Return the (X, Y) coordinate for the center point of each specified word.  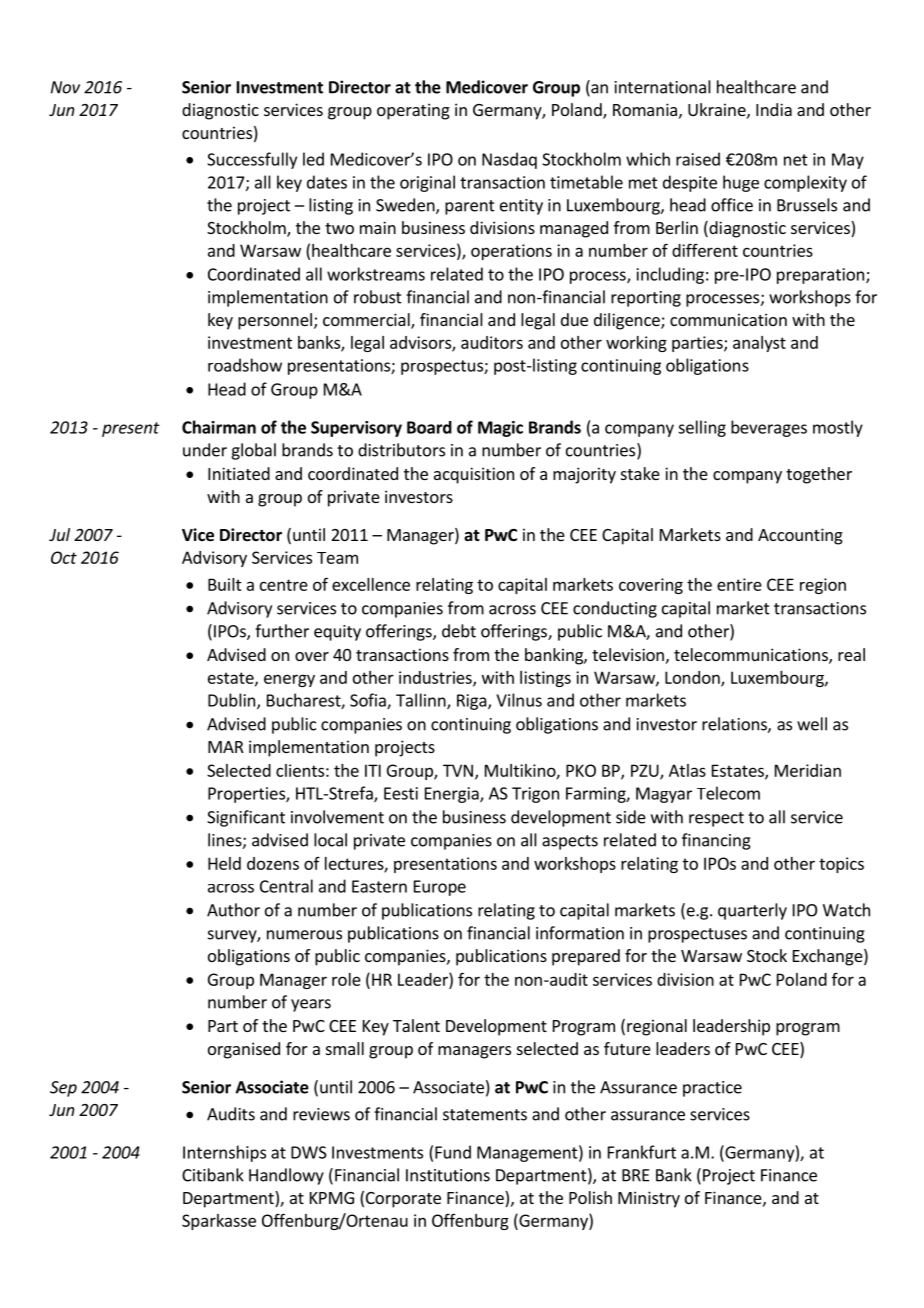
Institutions (448, 1175)
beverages (769, 428)
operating (413, 111)
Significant (246, 818)
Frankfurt (642, 1152)
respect (716, 819)
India (774, 109)
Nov (65, 87)
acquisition (474, 475)
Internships (224, 1153)
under (205, 450)
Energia (453, 795)
